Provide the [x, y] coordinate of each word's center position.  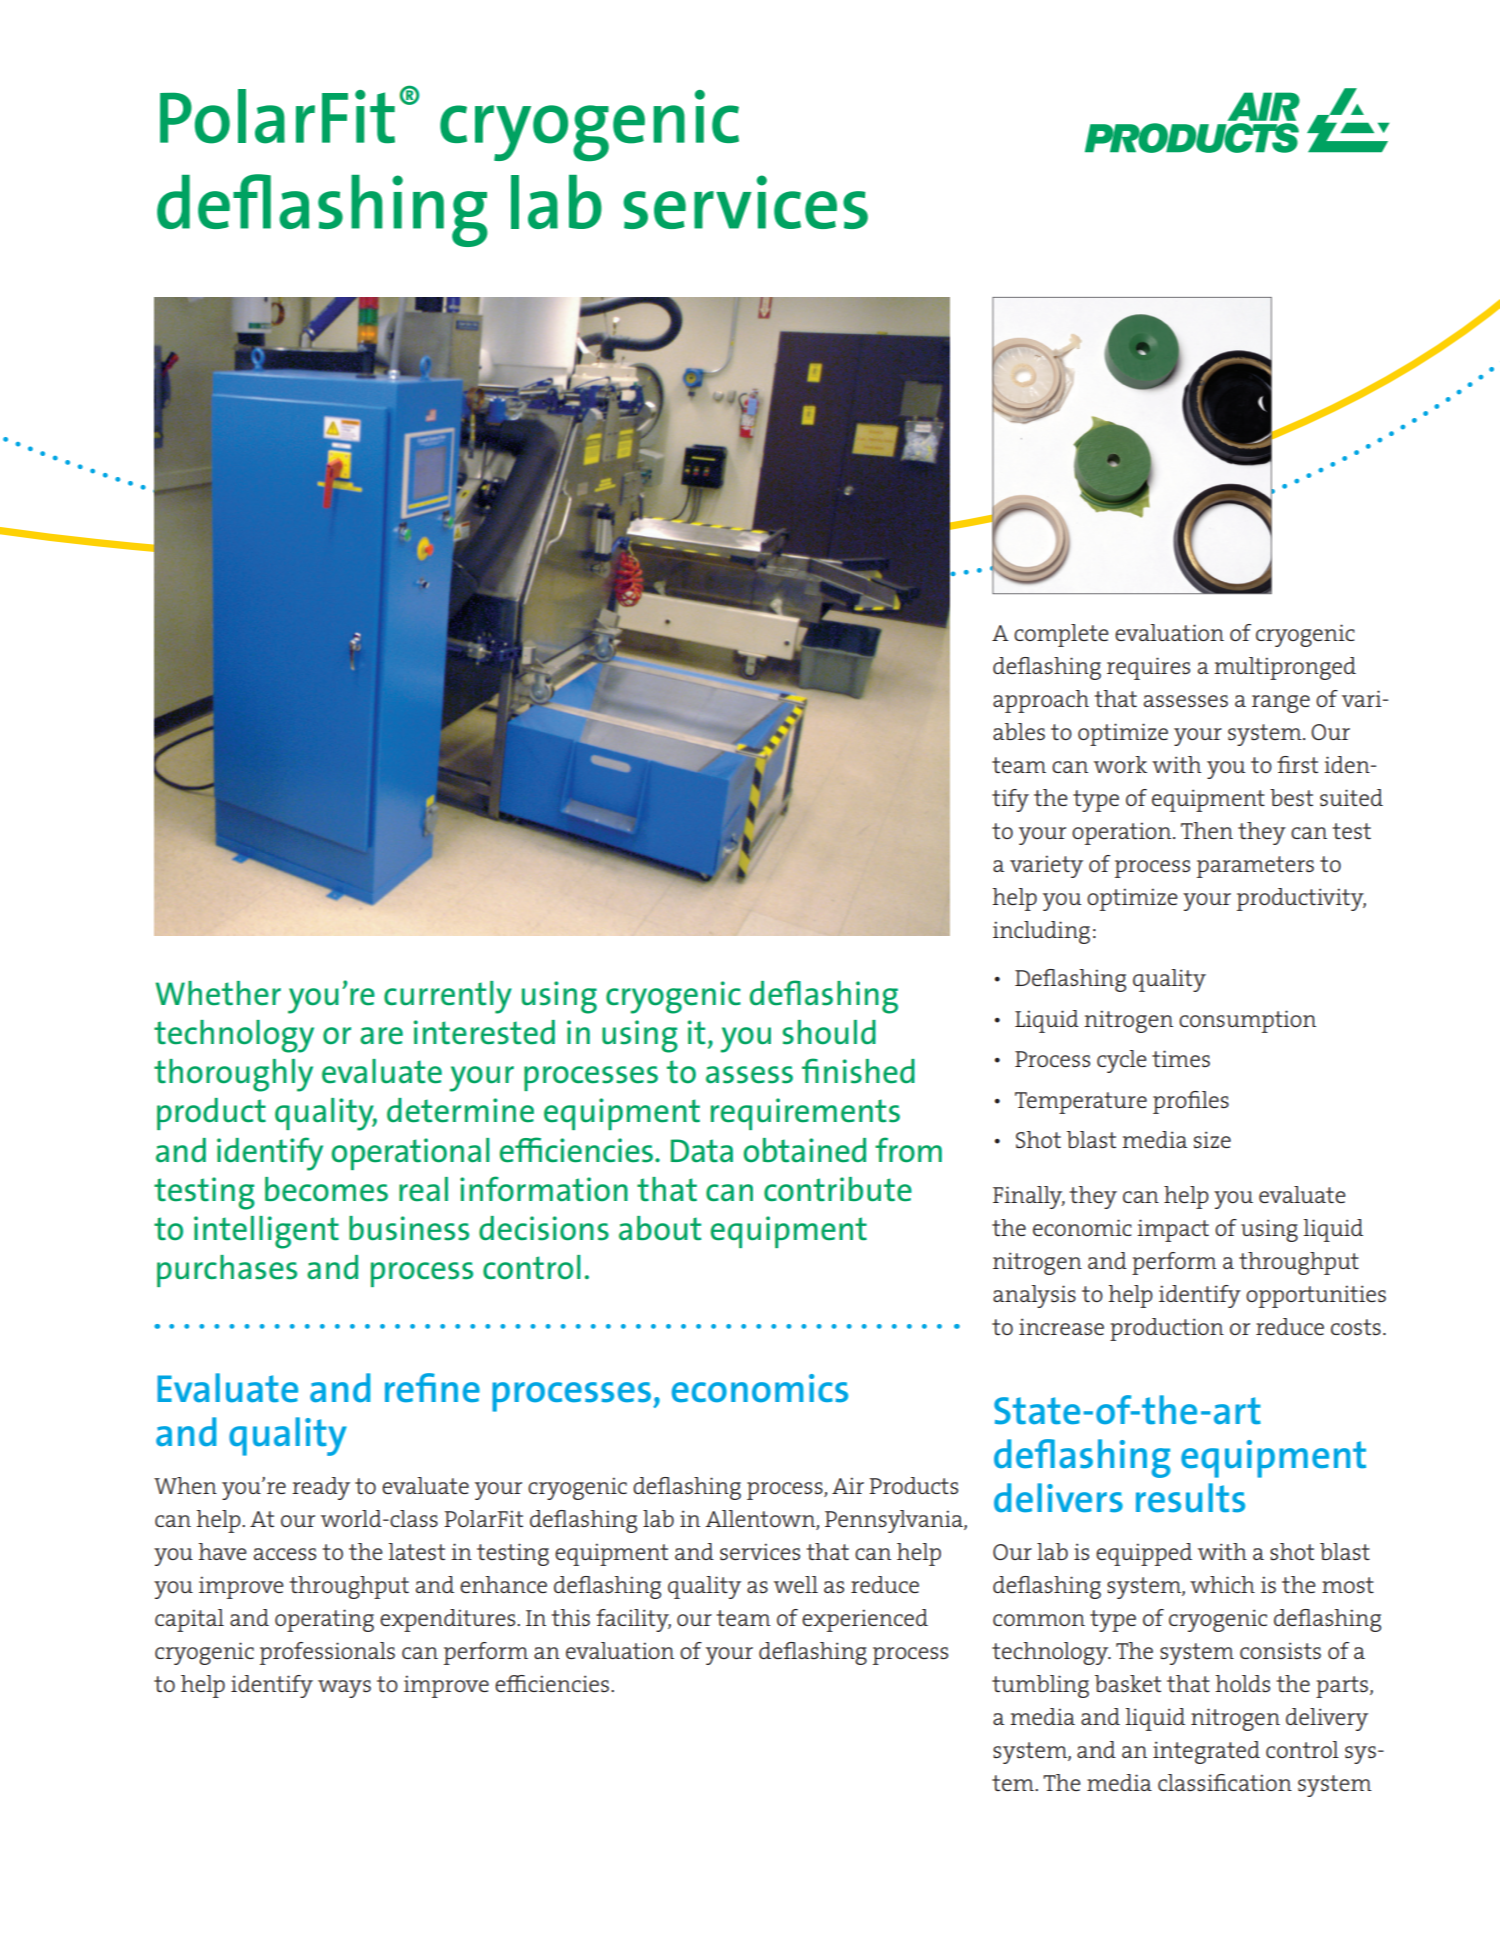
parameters [1255, 867]
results [1190, 1498]
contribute [838, 1189]
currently [448, 997]
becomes [326, 1189]
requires [1148, 668]
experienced [865, 1620]
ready [321, 1488]
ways [344, 1689]
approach [1041, 701]
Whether [218, 993]
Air [848, 1485]
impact [1173, 1230]
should [829, 1032]
